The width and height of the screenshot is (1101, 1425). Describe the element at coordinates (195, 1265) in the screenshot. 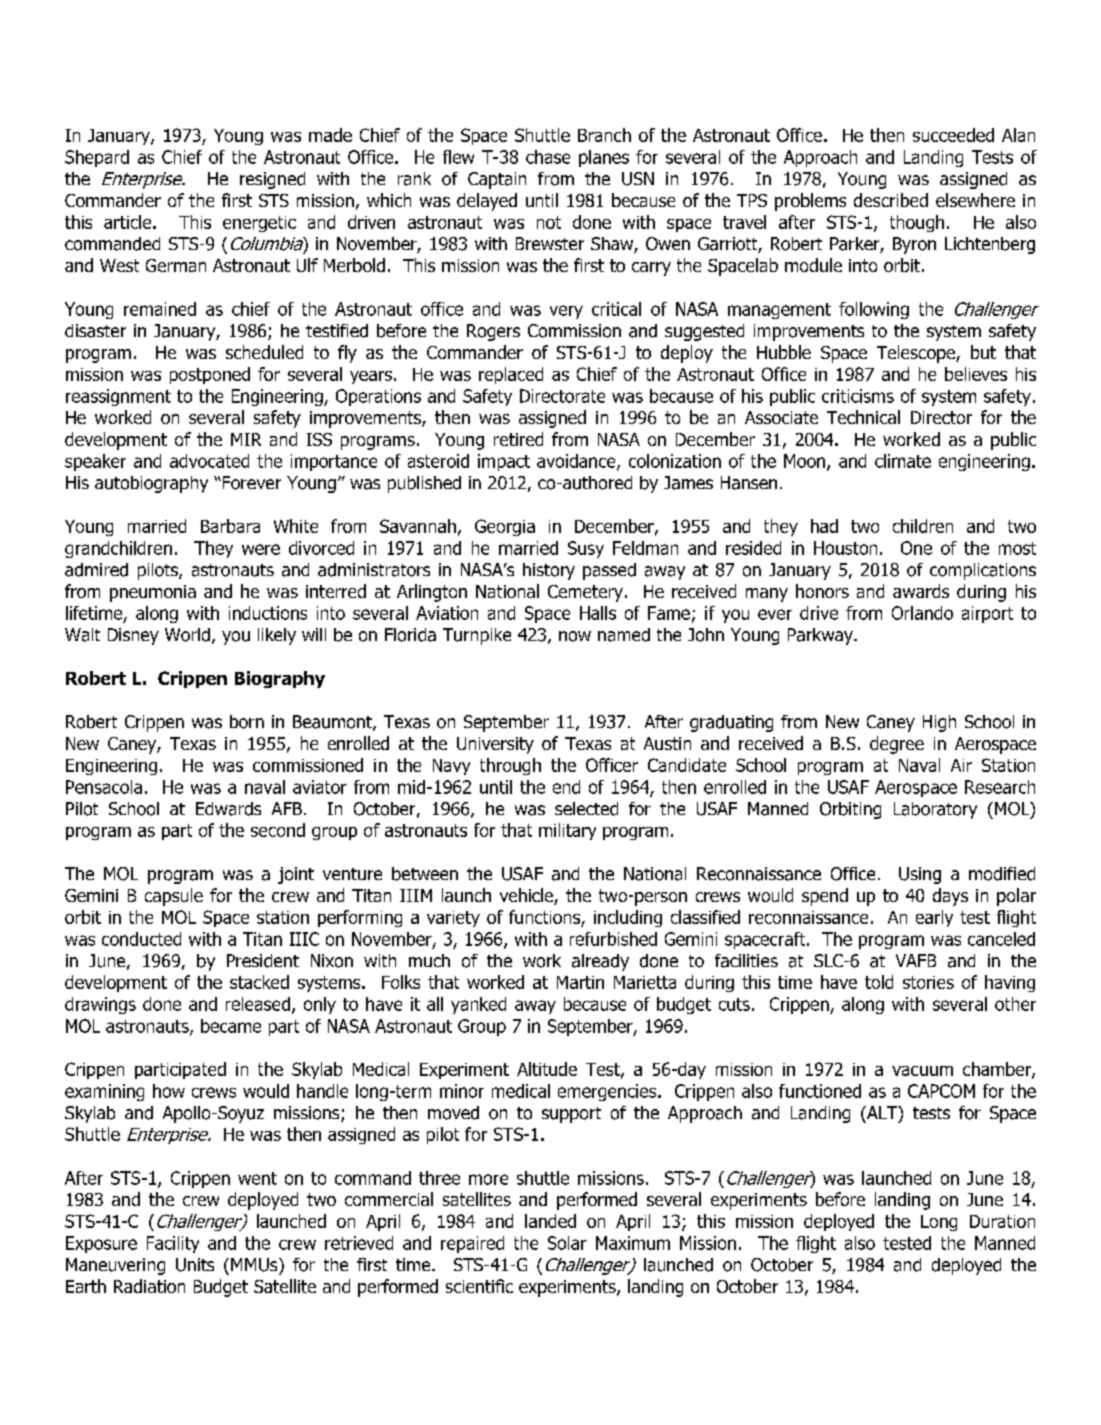

I see `Units` at that location.
